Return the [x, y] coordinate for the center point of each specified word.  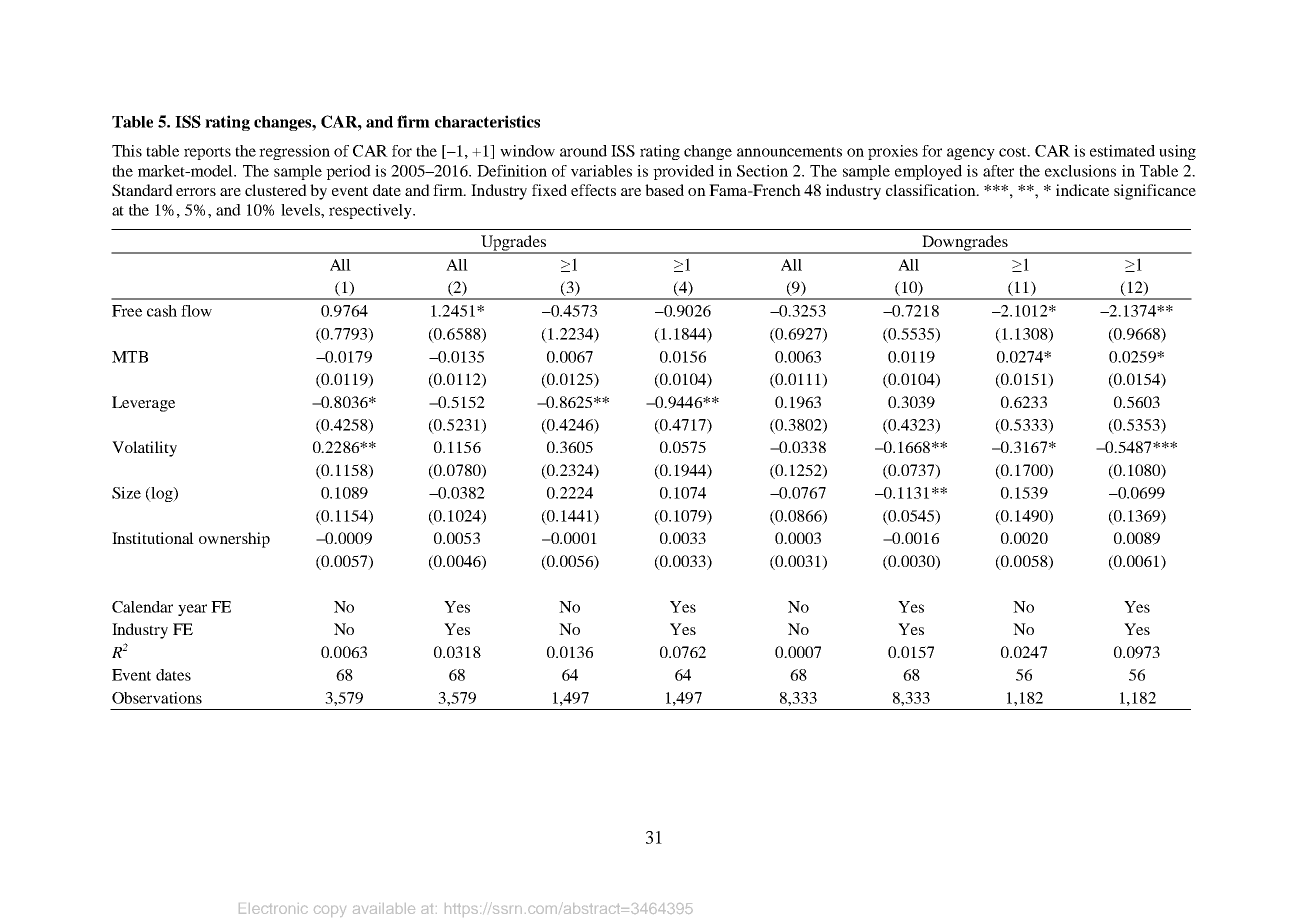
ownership [234, 540]
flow [196, 311]
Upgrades [513, 244]
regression [294, 152]
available [384, 908]
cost [1014, 152]
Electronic [273, 908]
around [583, 151]
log [162, 494]
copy [330, 911]
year [192, 610]
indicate [1082, 190]
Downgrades [965, 244]
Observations [157, 698]
